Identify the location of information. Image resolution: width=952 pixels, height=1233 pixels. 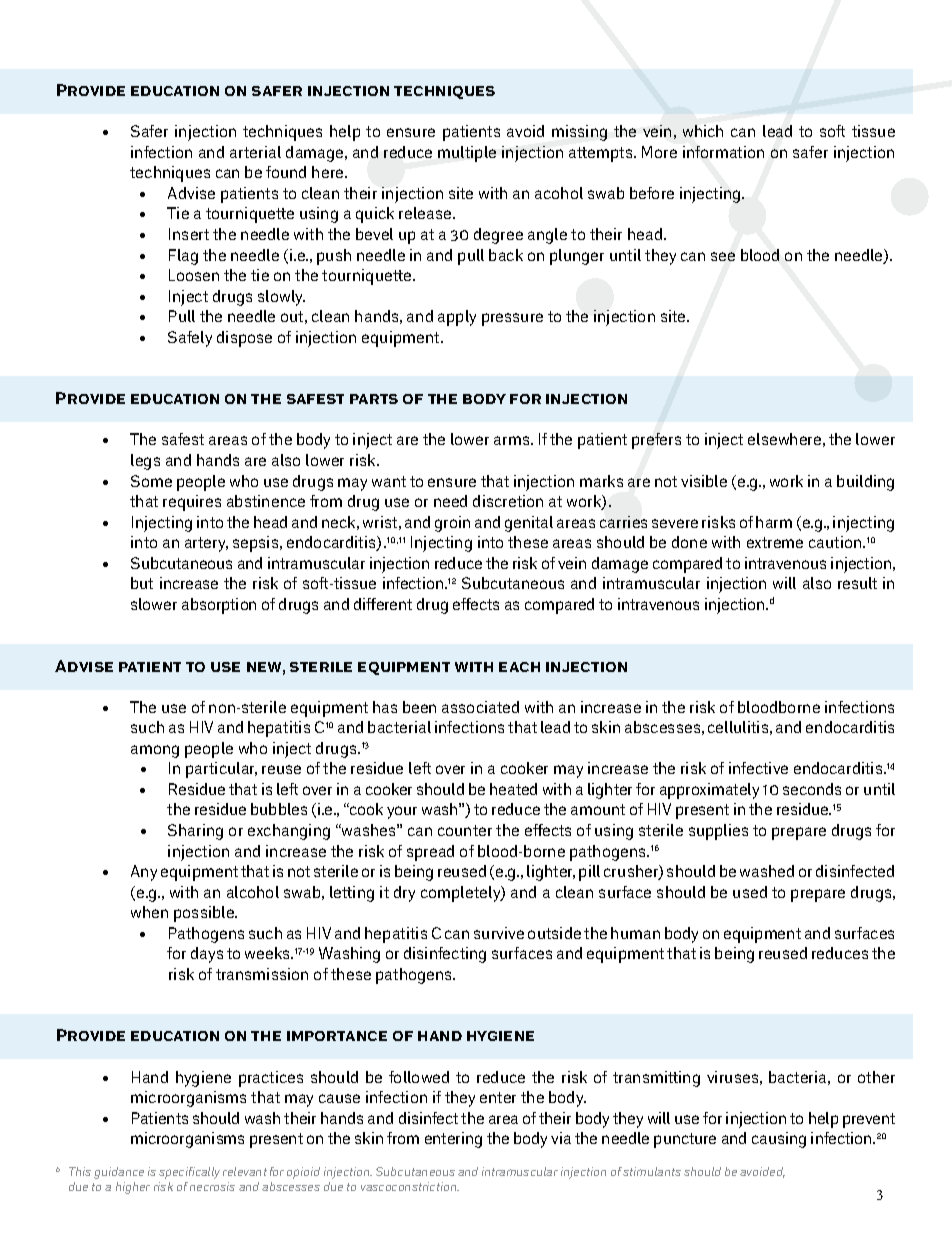
(723, 152).
